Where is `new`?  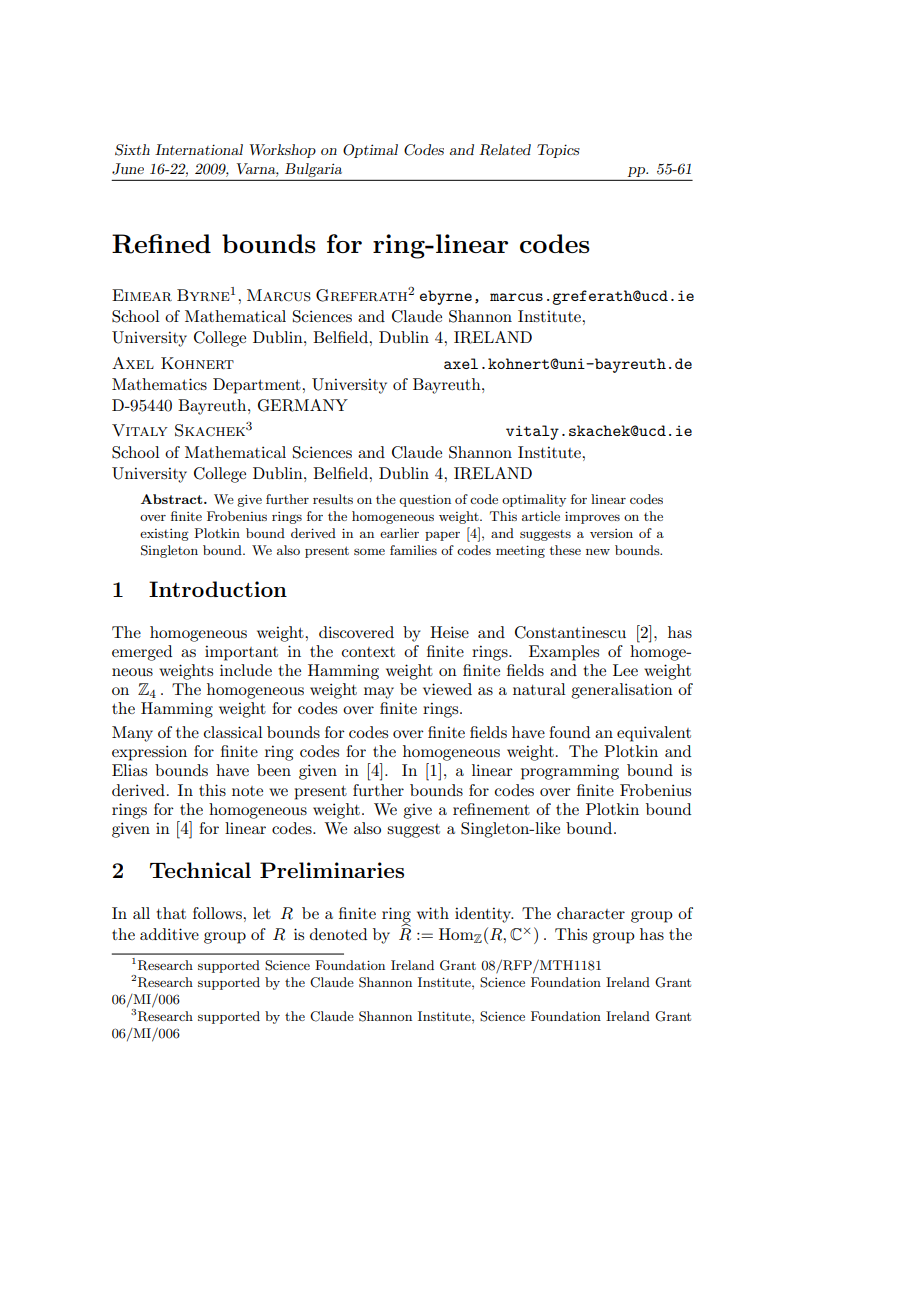
new is located at coordinates (598, 552).
